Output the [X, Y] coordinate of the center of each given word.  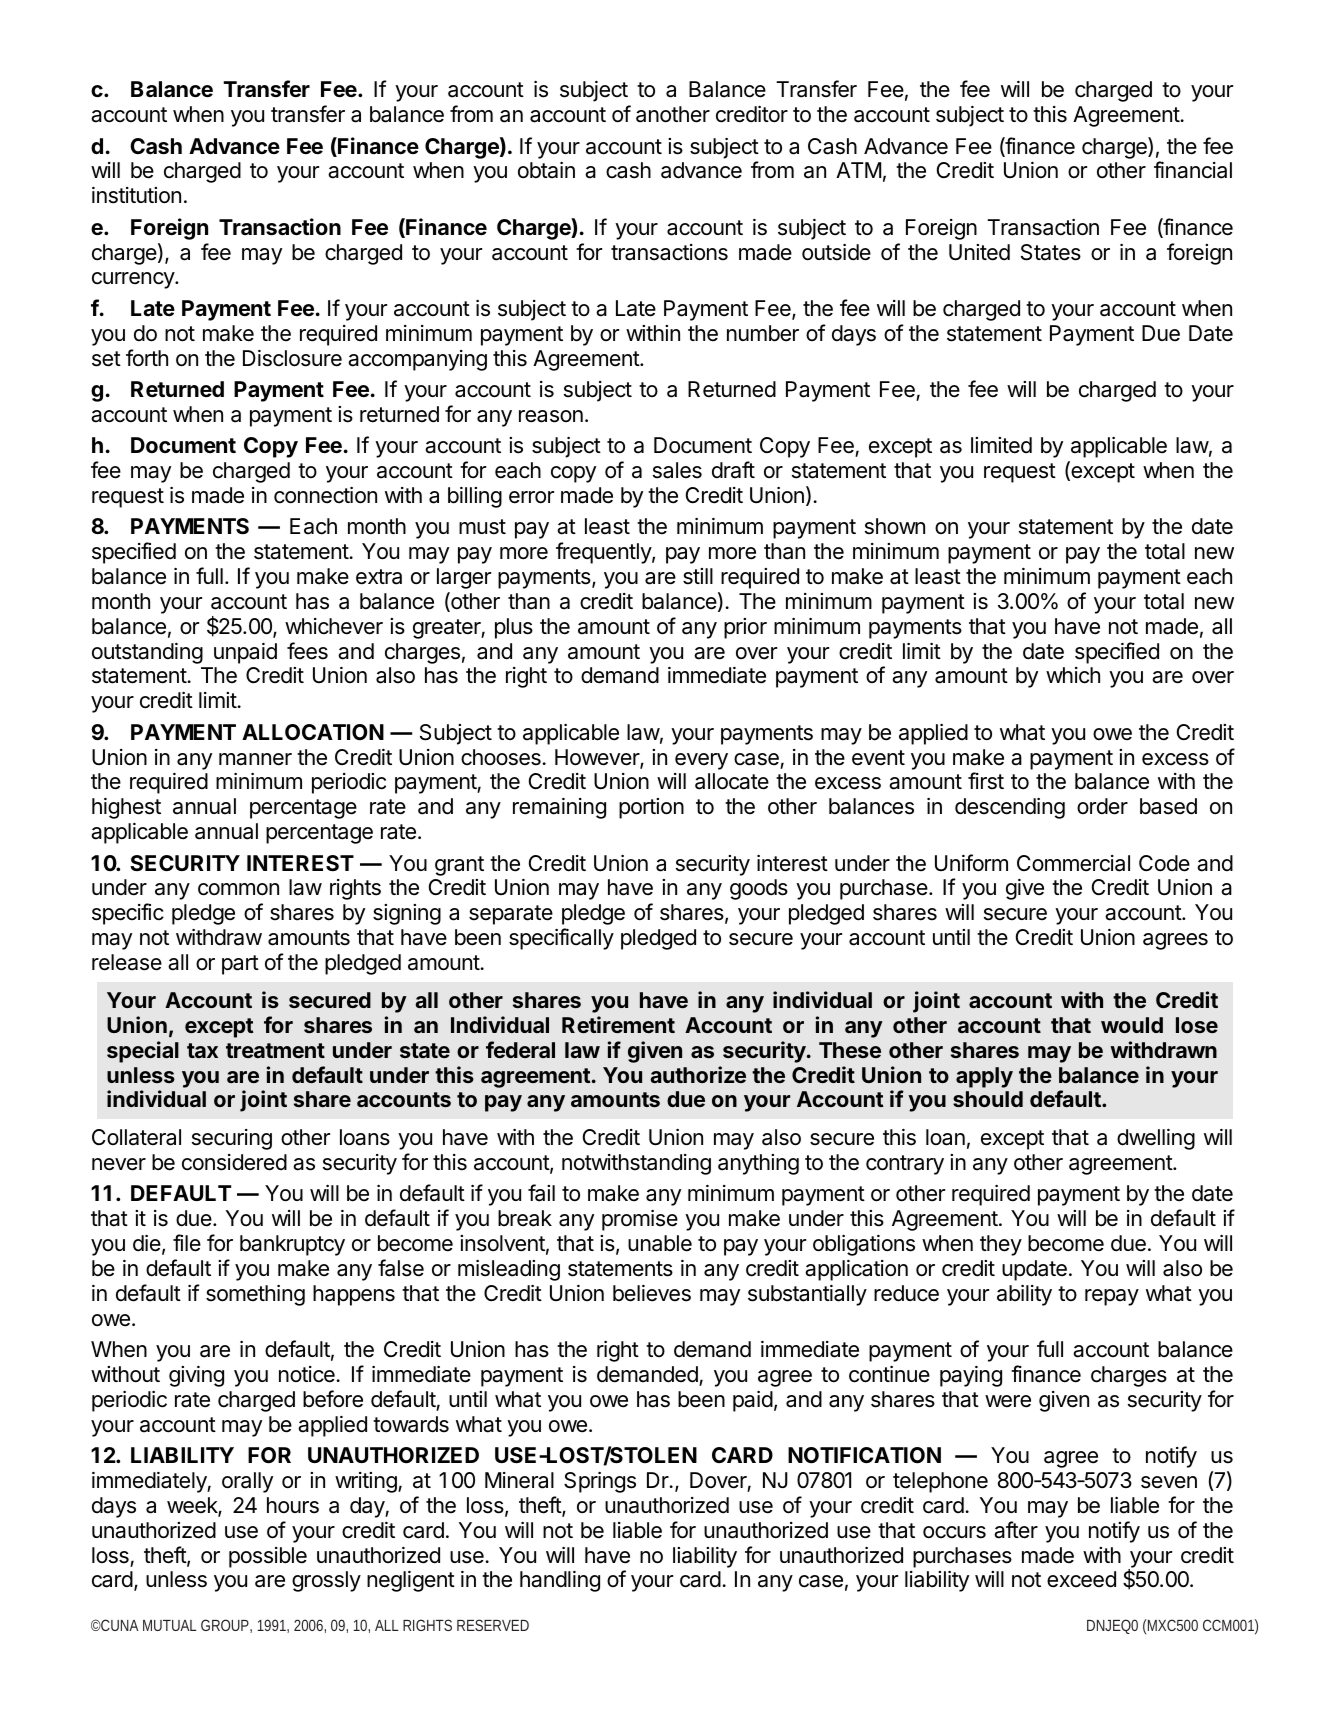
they [1001, 1245]
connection [325, 495]
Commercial [1073, 863]
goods [759, 889]
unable [660, 1243]
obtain [546, 170]
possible [268, 1557]
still [698, 576]
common [238, 889]
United [979, 252]
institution [136, 195]
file [187, 1243]
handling [560, 1581]
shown [895, 526]
